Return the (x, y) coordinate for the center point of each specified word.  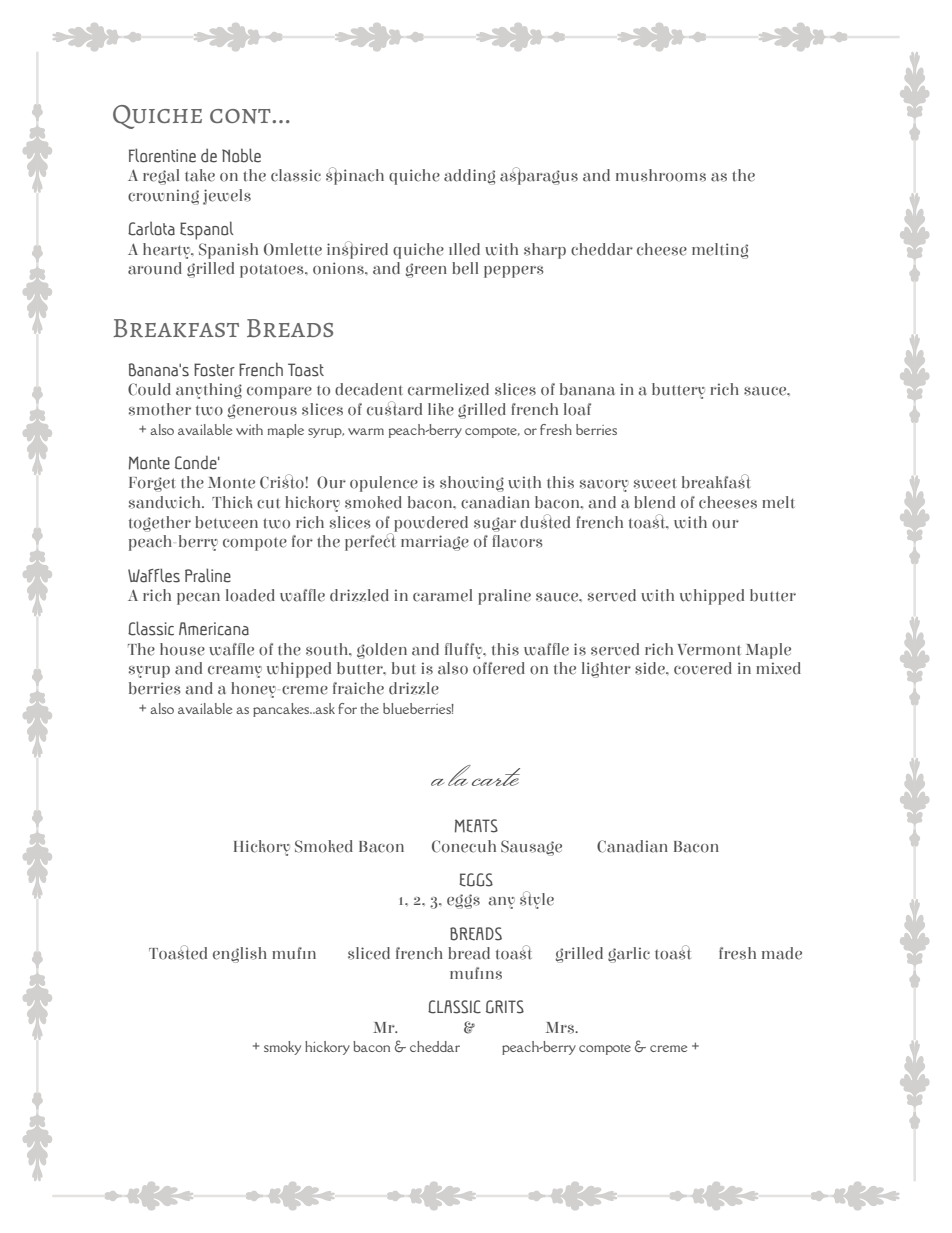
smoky (282, 1048)
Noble (241, 155)
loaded (250, 595)
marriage (435, 543)
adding (469, 177)
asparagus (539, 176)
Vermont (709, 650)
